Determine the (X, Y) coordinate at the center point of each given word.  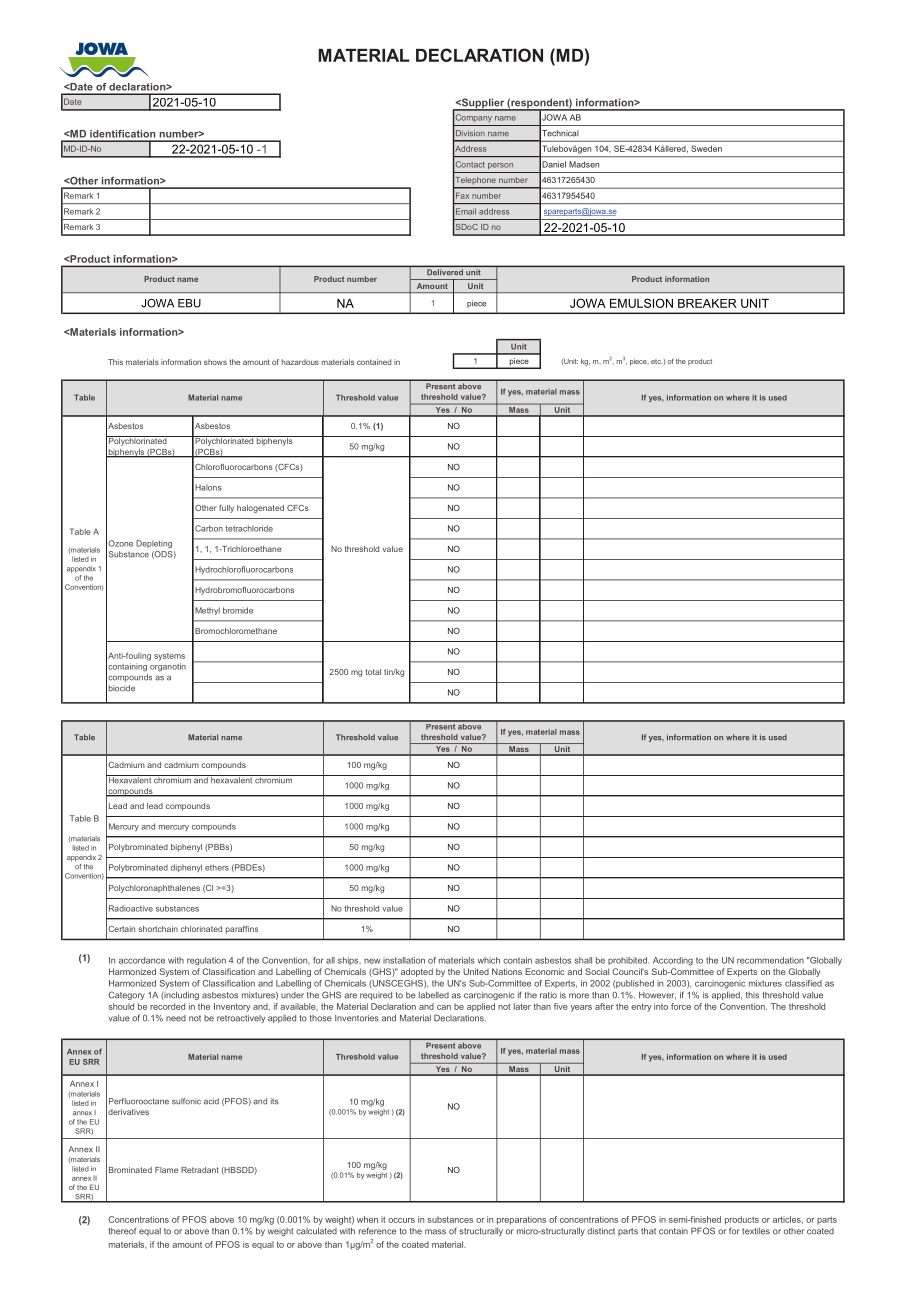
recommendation (770, 960)
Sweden (706, 148)
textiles (756, 1231)
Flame (166, 1170)
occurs (401, 1220)
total (373, 672)
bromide (238, 610)
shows (215, 362)
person (500, 166)
